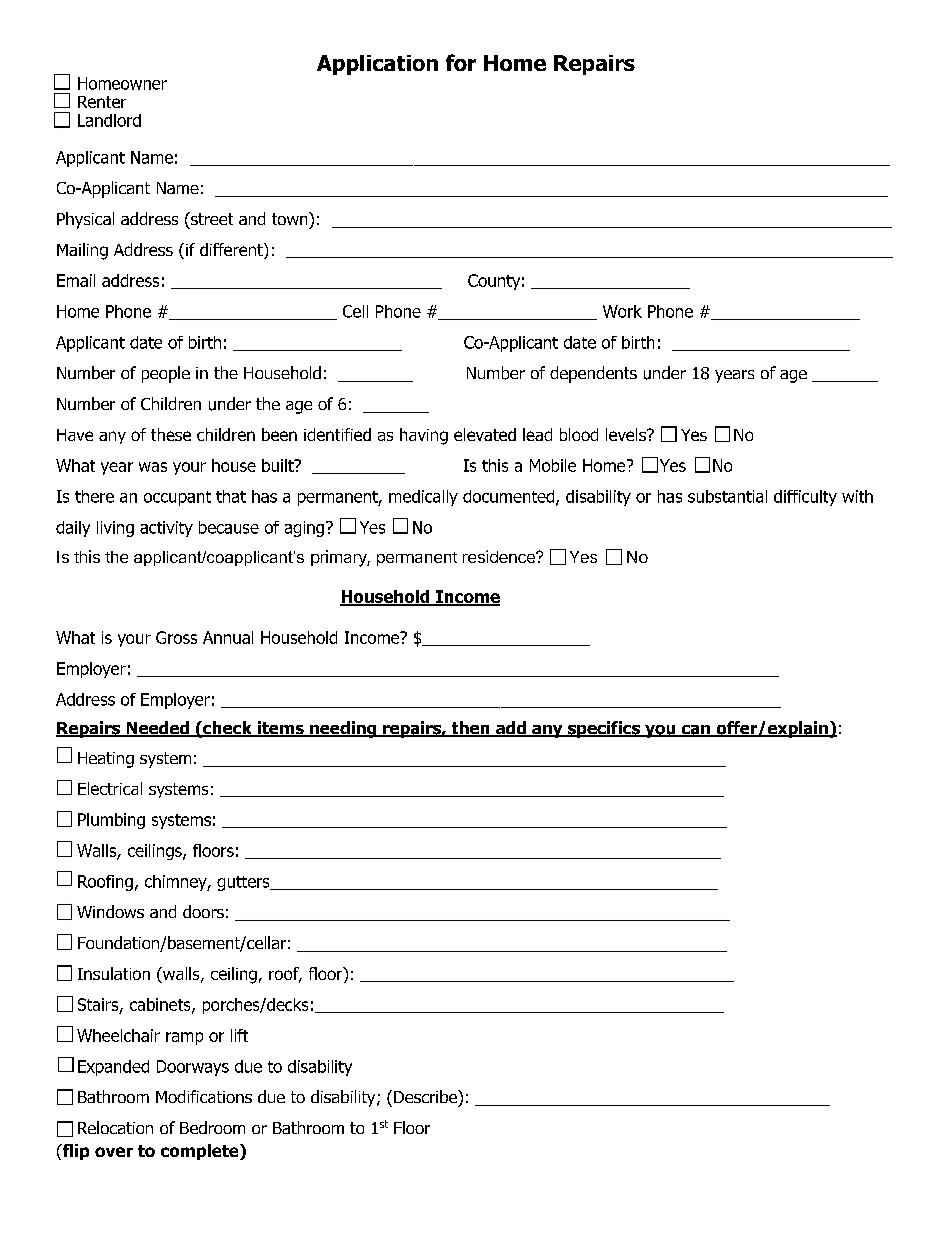 The height and width of the screenshot is (1233, 952). Describe the element at coordinates (500, 556) in the screenshot. I see `residence` at that location.
